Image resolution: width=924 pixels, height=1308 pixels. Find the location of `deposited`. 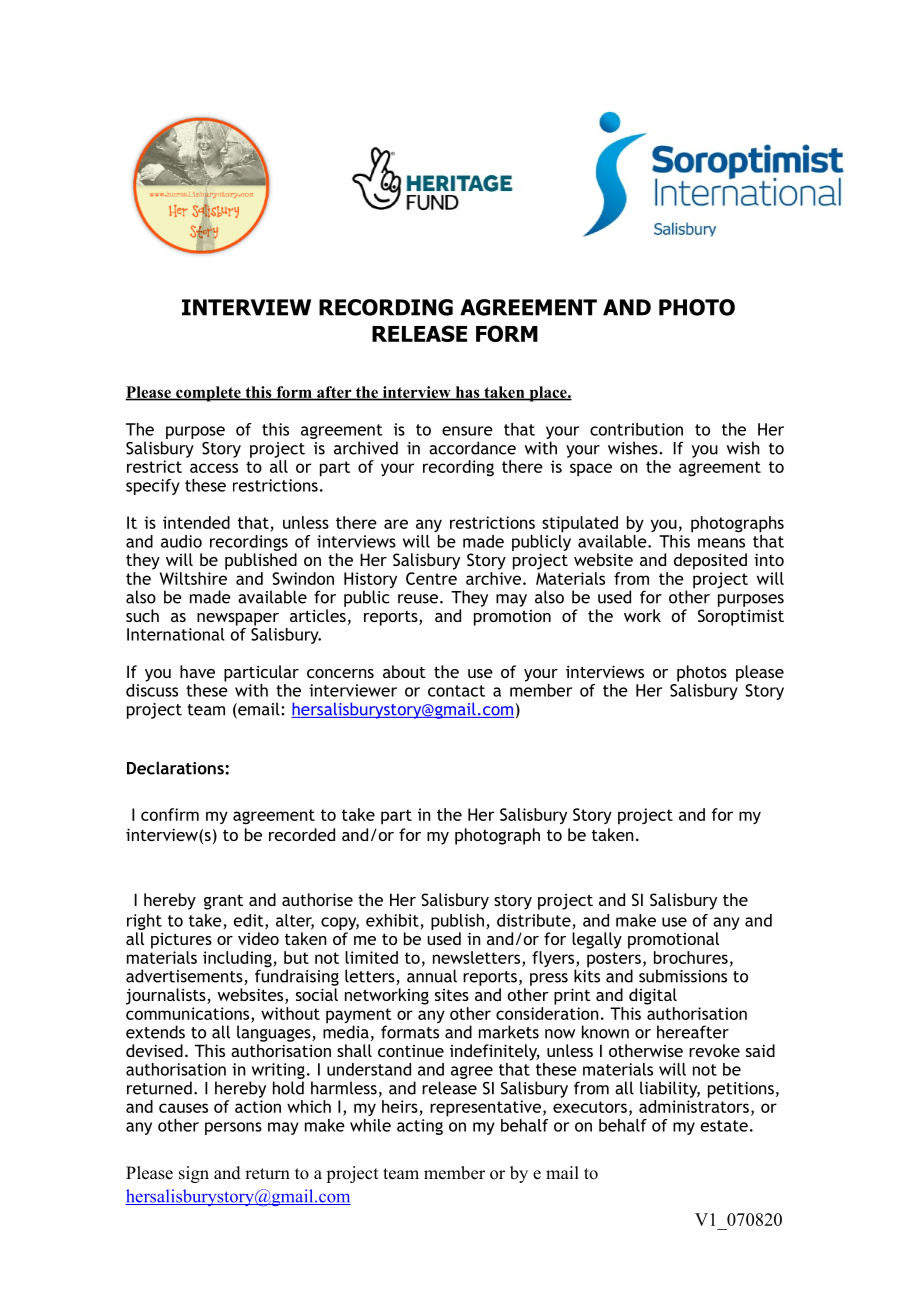

deposited is located at coordinates (710, 561).
